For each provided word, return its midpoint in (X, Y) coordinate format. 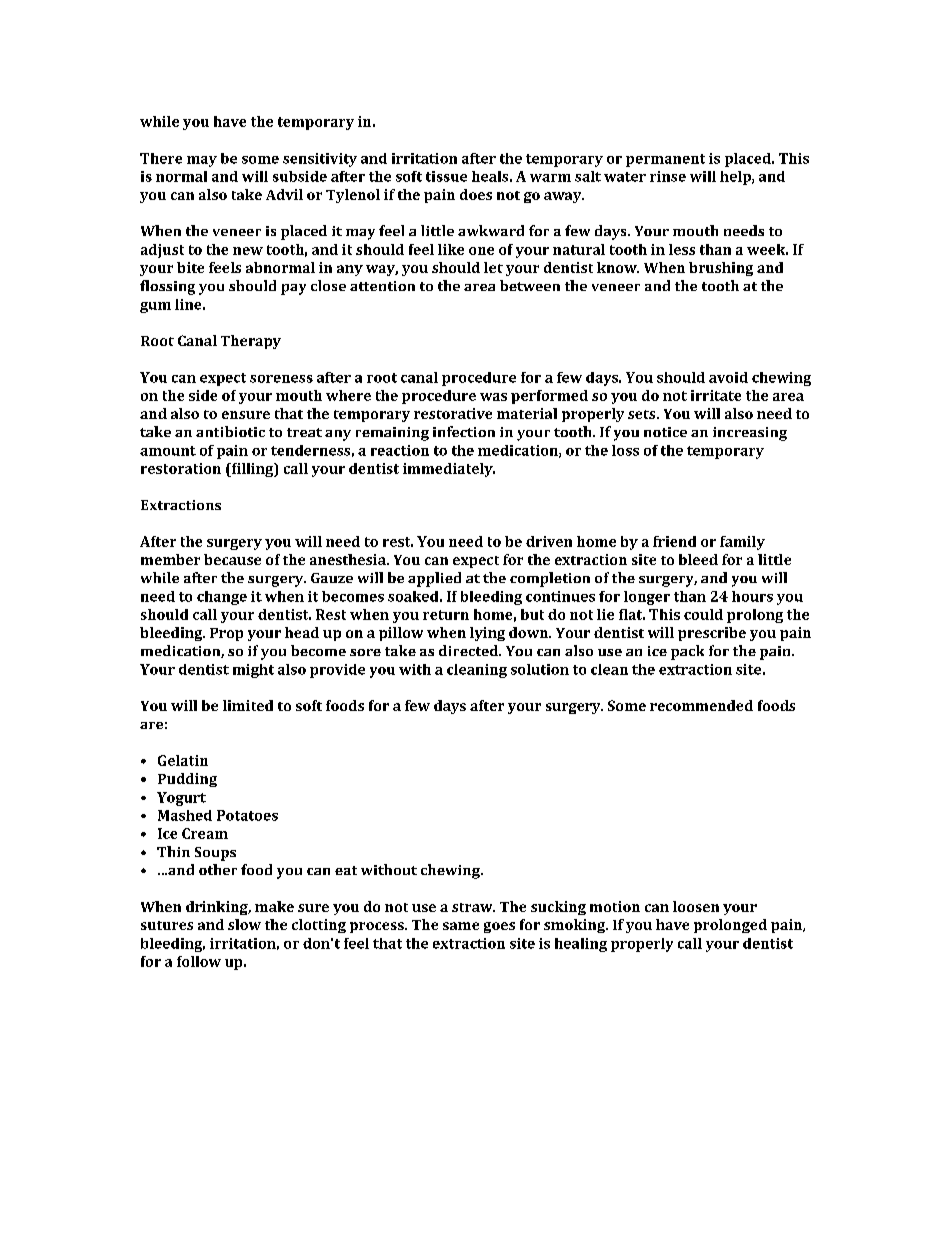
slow (244, 924)
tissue (446, 176)
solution (540, 669)
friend (674, 541)
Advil (284, 194)
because (232, 559)
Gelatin (183, 760)
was (493, 397)
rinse (668, 176)
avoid (728, 377)
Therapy (251, 342)
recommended (701, 705)
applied (434, 579)
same (461, 926)
